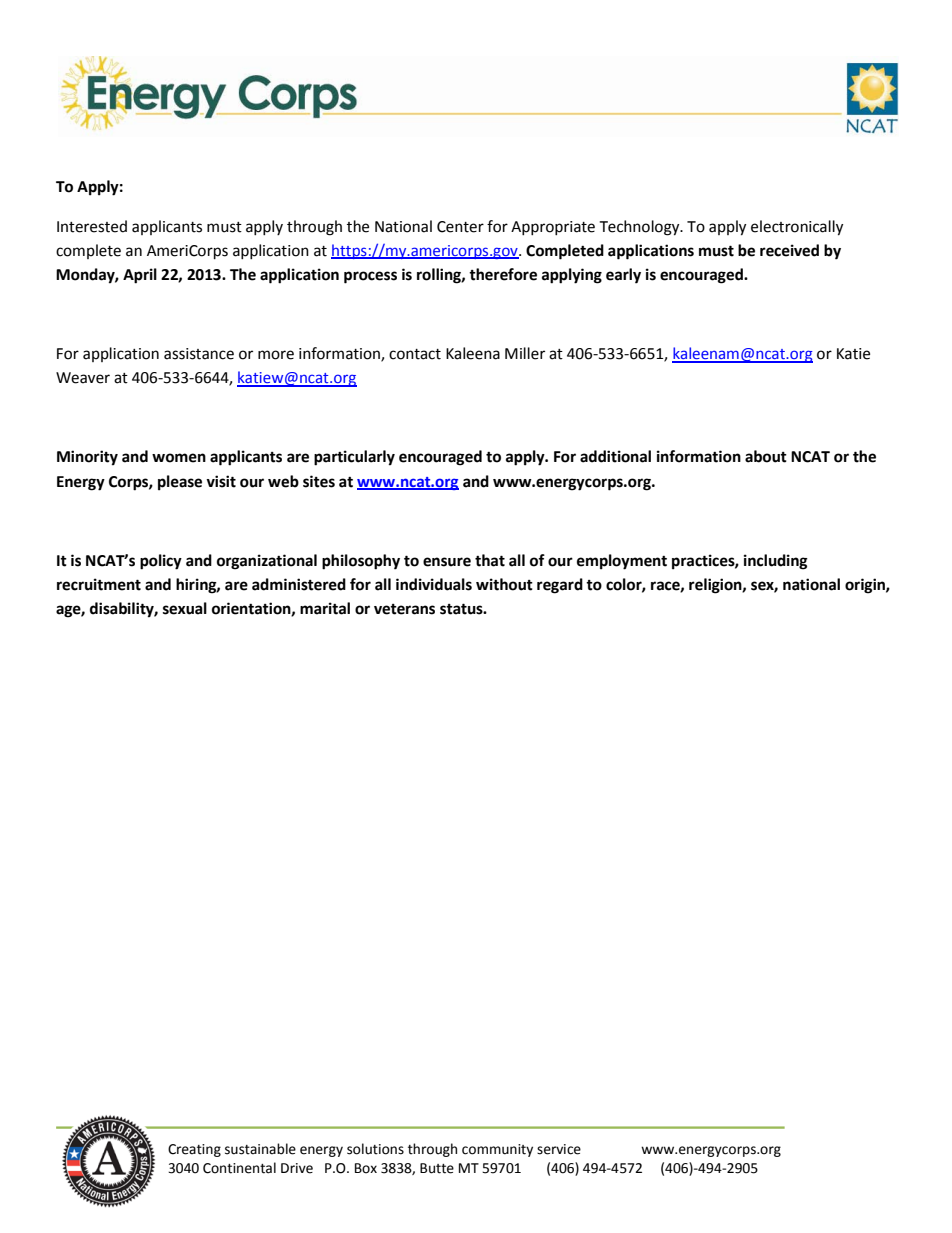 The width and height of the screenshot is (952, 1233). What do you see at coordinates (354, 458) in the screenshot?
I see `particularly` at bounding box center [354, 458].
